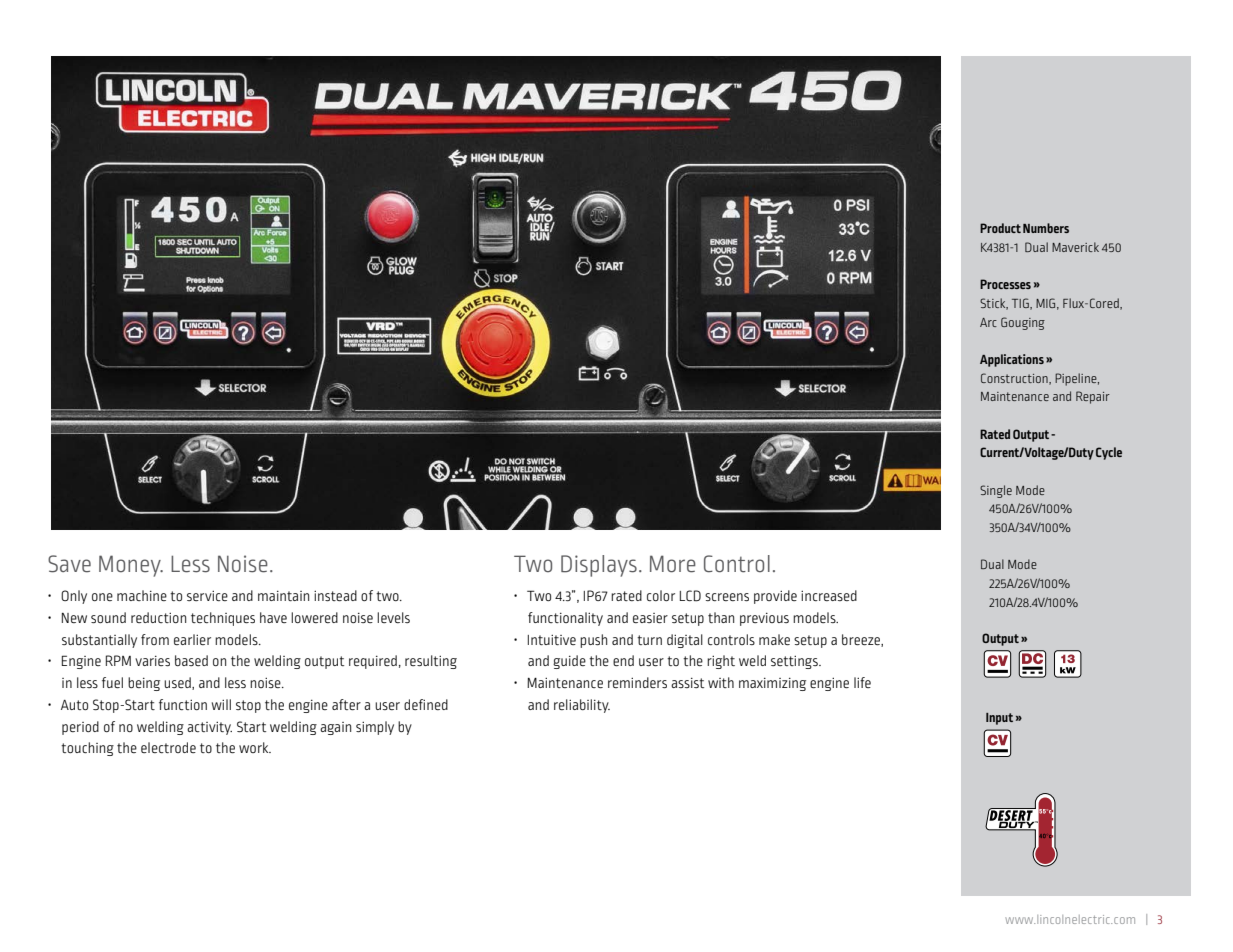 The height and width of the page is (952, 1233). I want to click on increased, so click(829, 595).
